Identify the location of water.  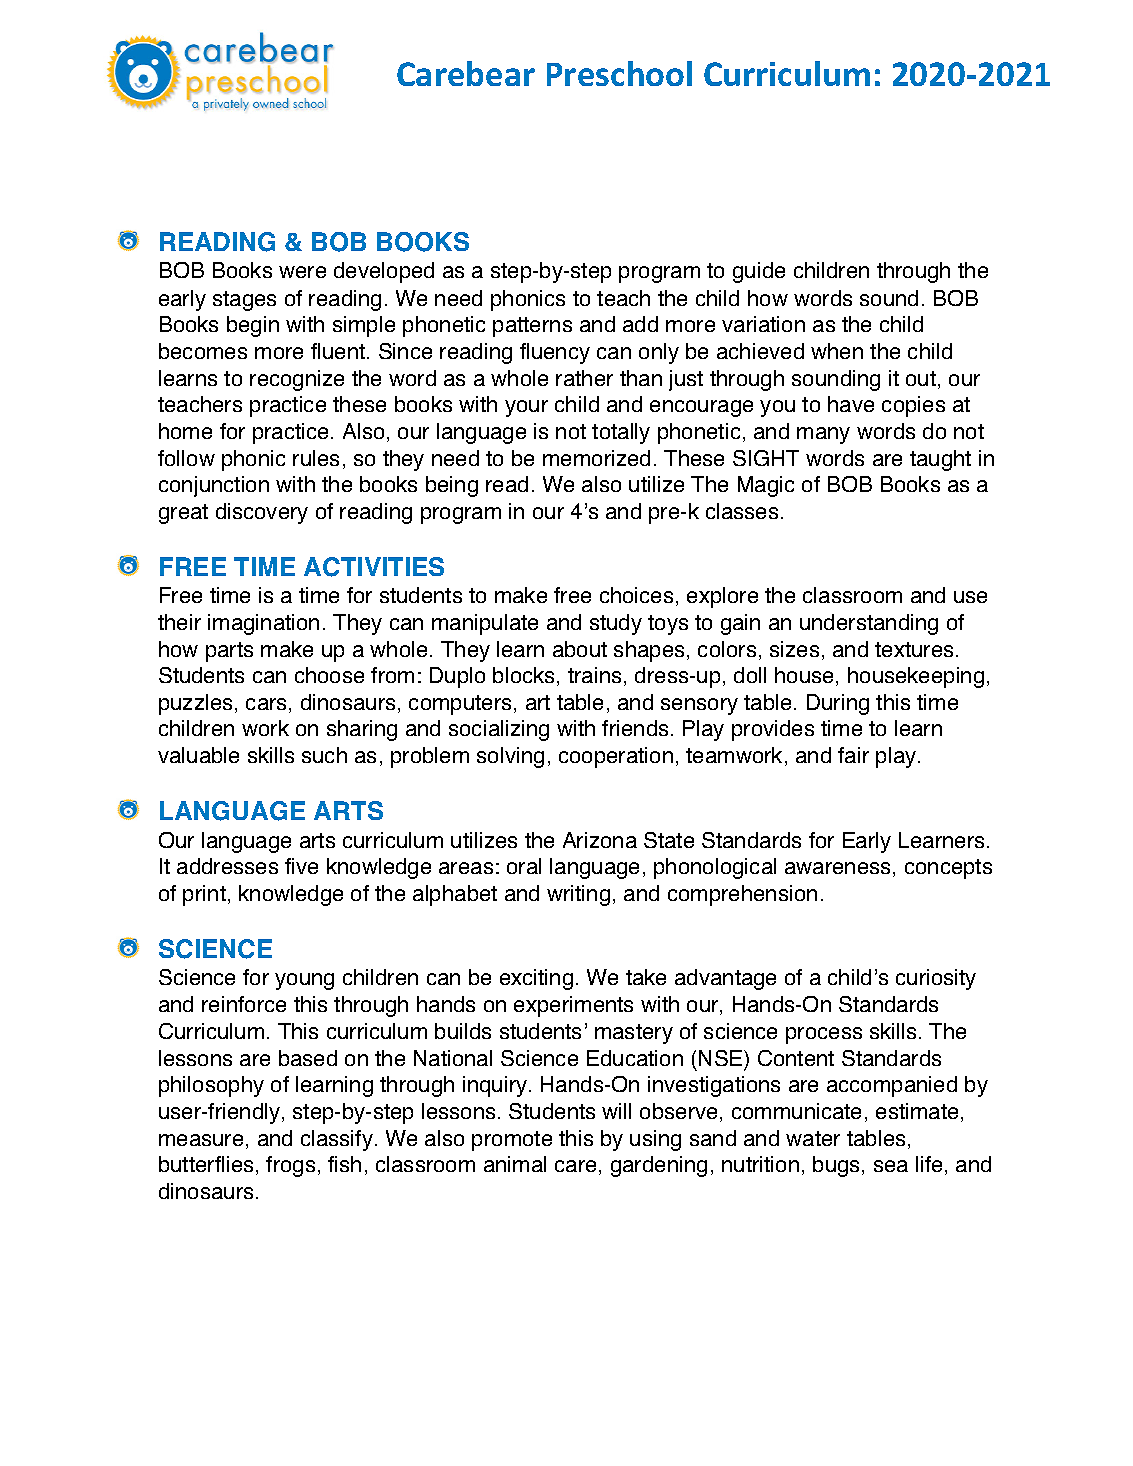
(813, 1138).
